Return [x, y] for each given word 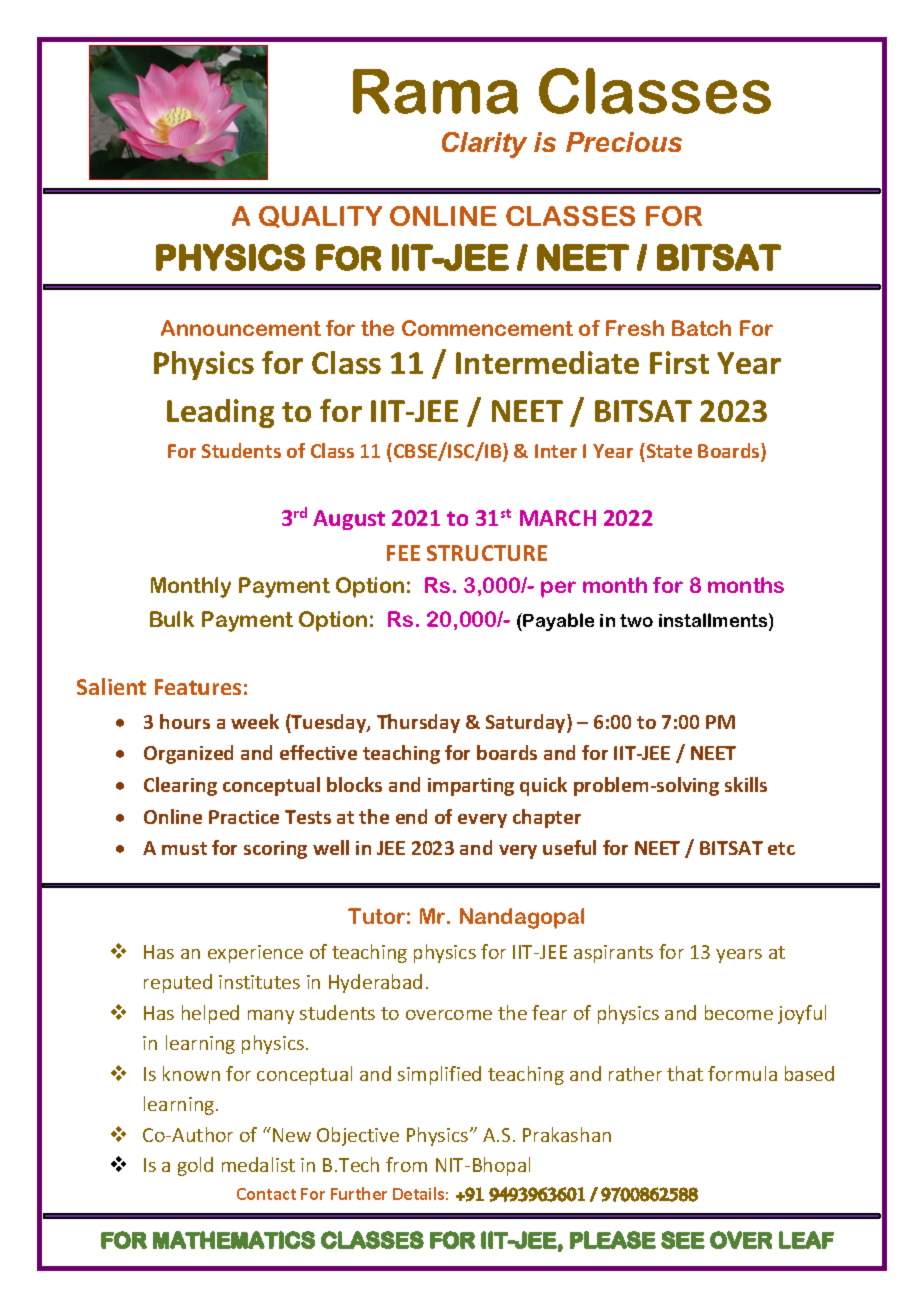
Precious [624, 142]
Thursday [418, 723]
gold [195, 1166]
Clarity [484, 145]
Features [198, 687]
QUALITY [320, 217]
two [636, 620]
